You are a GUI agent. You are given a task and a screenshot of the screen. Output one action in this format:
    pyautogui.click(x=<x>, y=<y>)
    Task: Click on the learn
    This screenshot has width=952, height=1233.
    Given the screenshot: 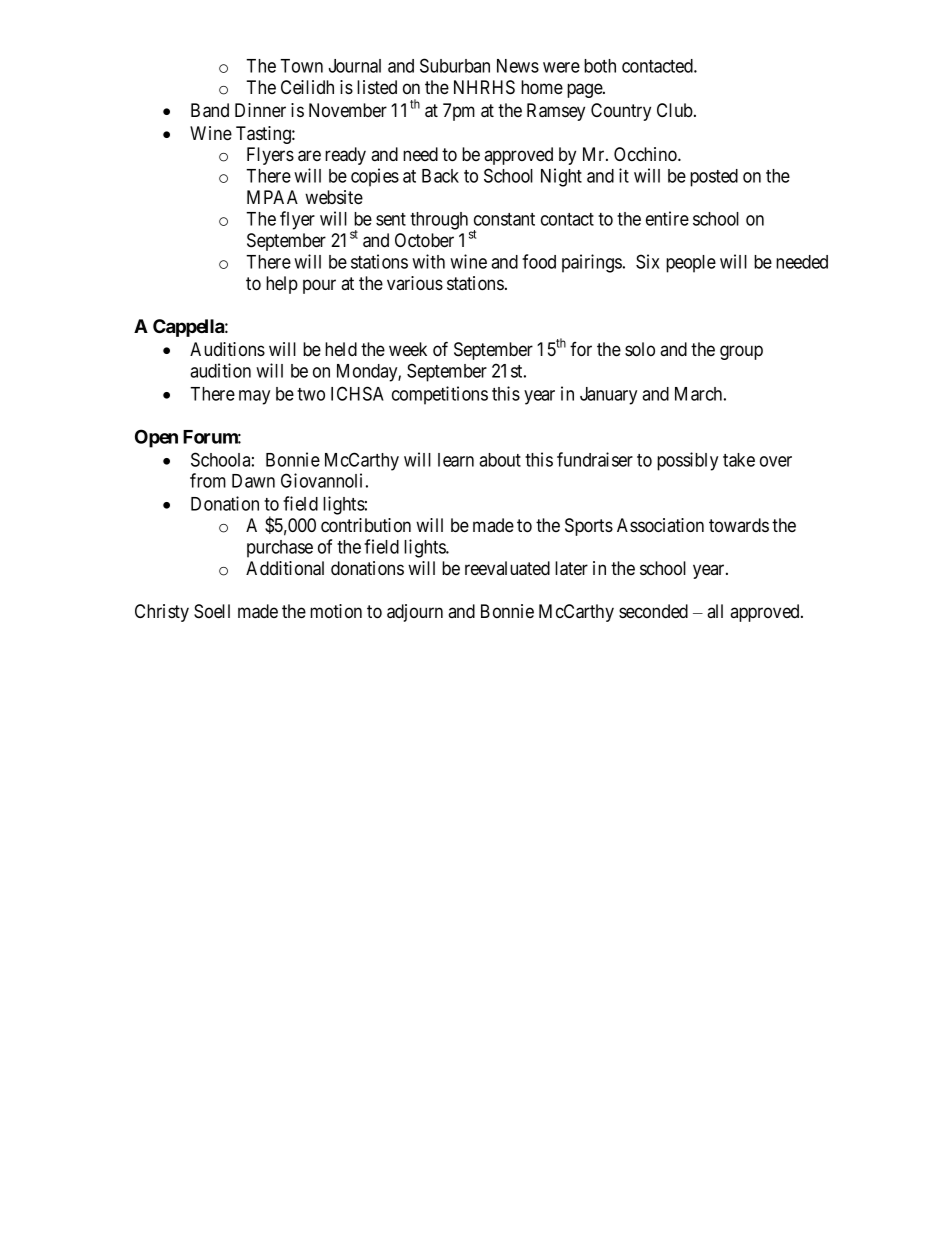 What is the action you would take?
    pyautogui.click(x=456, y=460)
